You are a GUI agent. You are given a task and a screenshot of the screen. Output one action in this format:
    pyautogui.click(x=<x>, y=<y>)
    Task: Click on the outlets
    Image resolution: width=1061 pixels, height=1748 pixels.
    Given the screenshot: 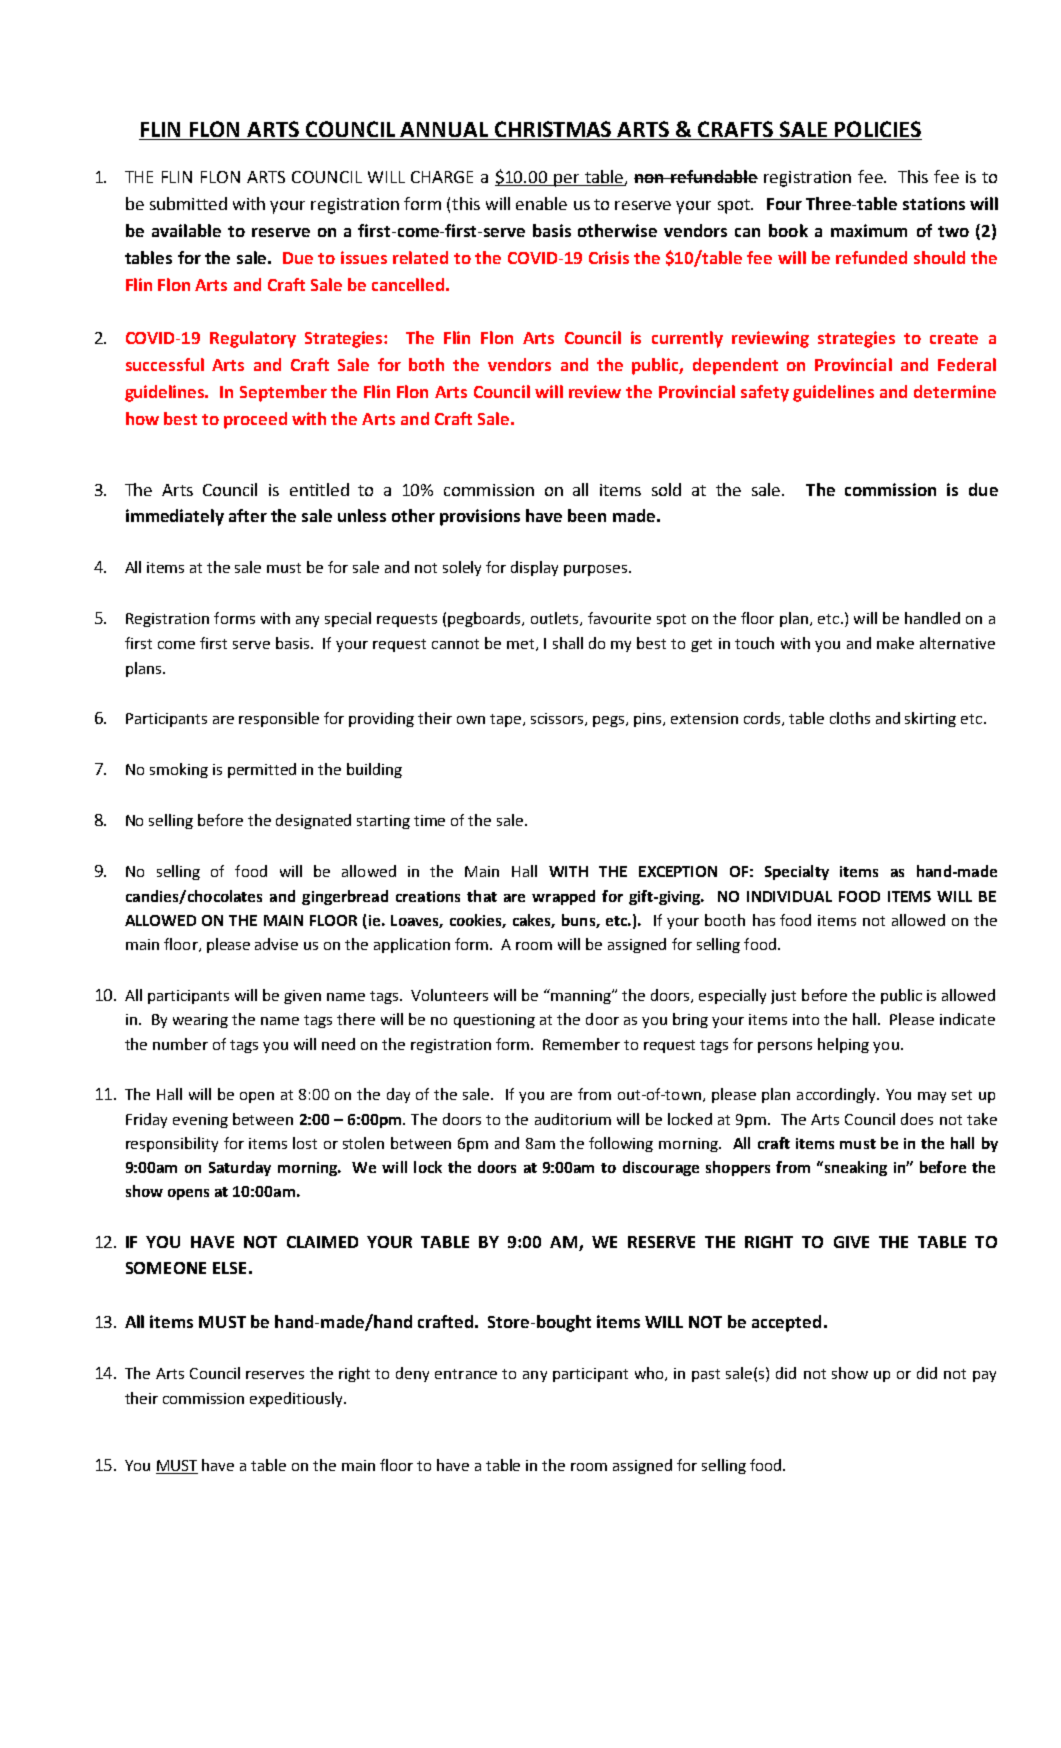 What is the action you would take?
    pyautogui.click(x=556, y=619)
